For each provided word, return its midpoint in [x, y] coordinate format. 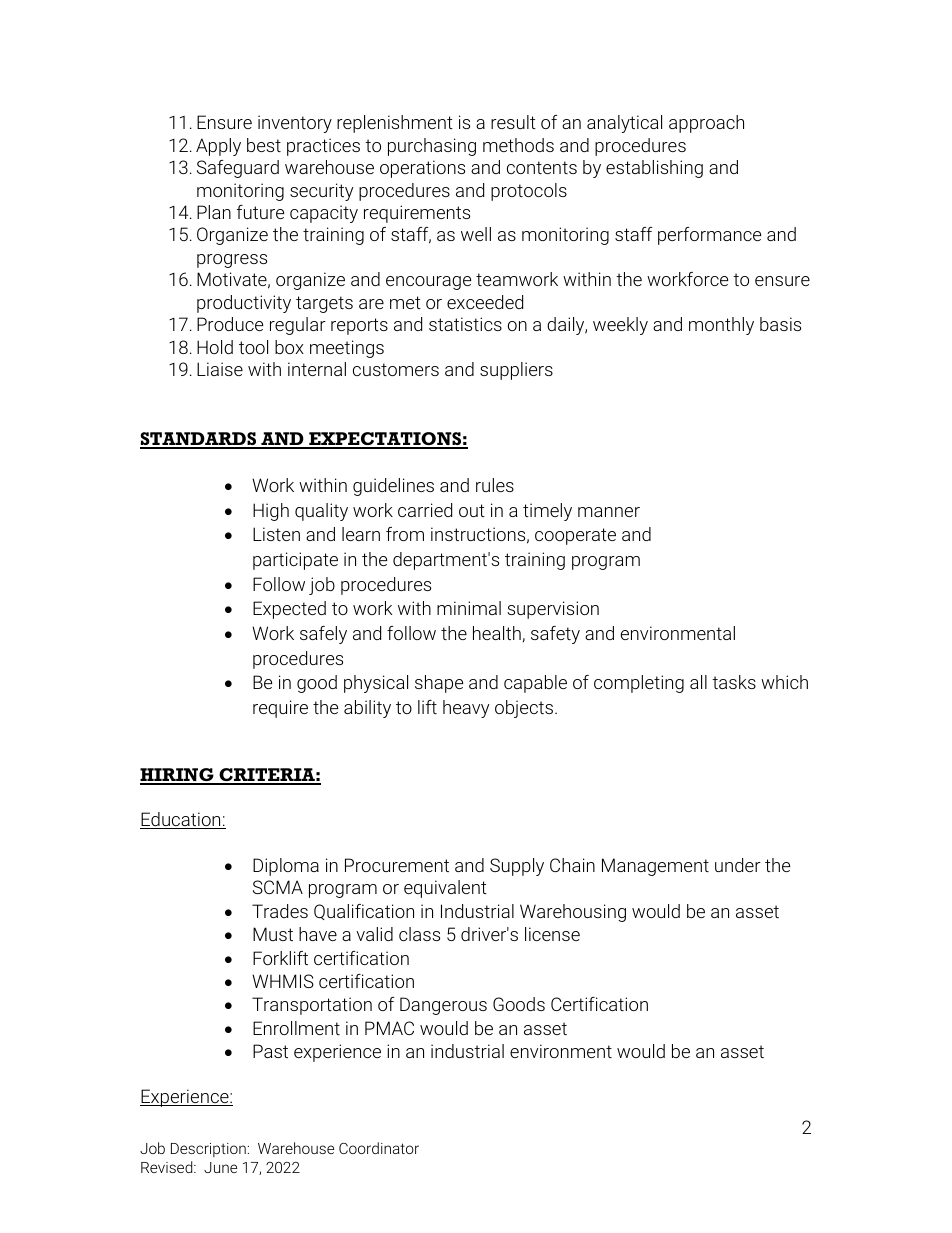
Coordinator [379, 1148]
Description [208, 1150]
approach [706, 124]
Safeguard [238, 169]
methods [518, 145]
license [552, 934]
